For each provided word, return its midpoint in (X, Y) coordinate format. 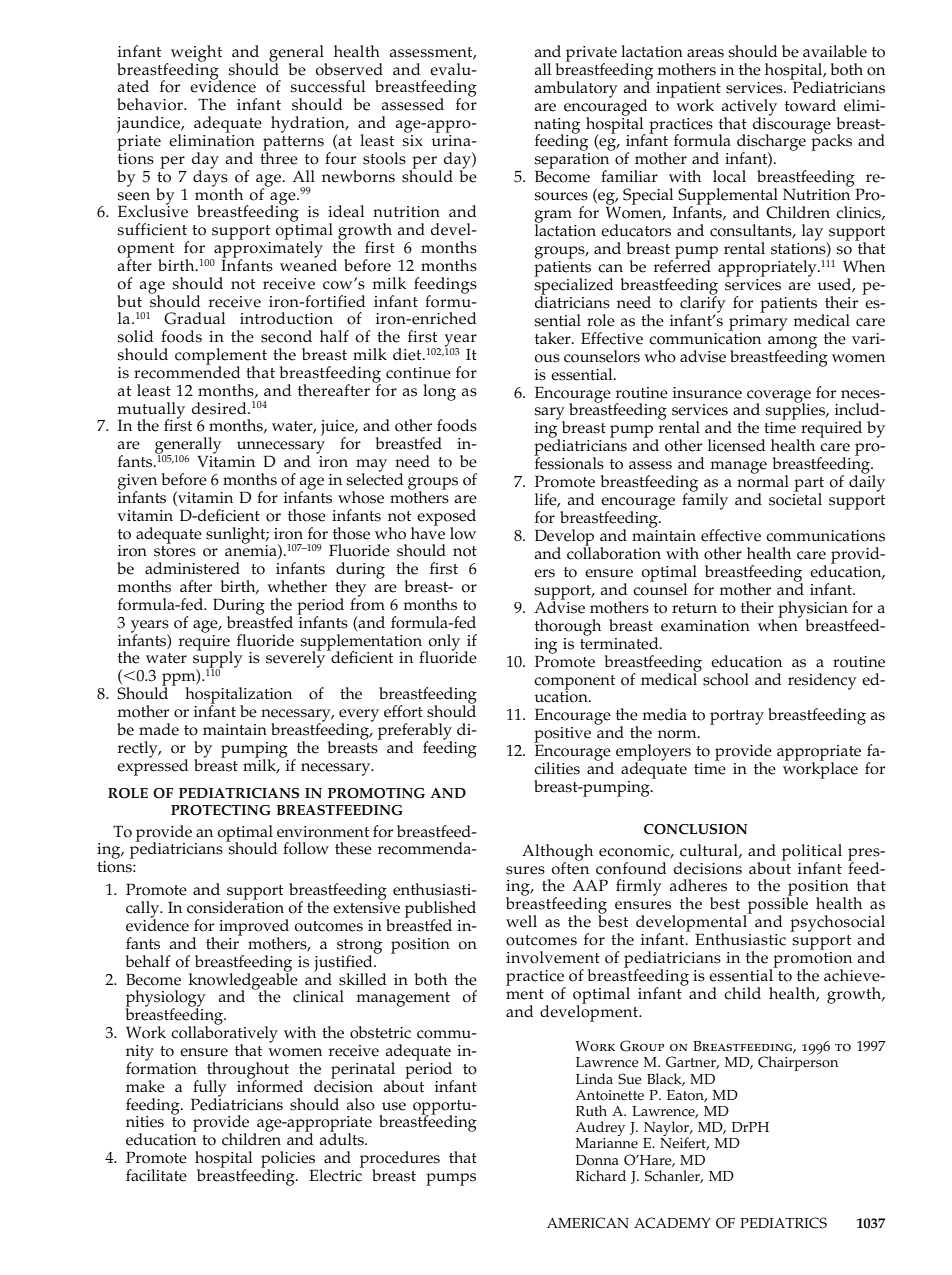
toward (810, 105)
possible (776, 905)
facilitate (156, 1175)
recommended (187, 371)
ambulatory (576, 89)
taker (554, 338)
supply (218, 659)
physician (813, 610)
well (521, 921)
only (443, 643)
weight (196, 54)
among (792, 343)
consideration (235, 906)
